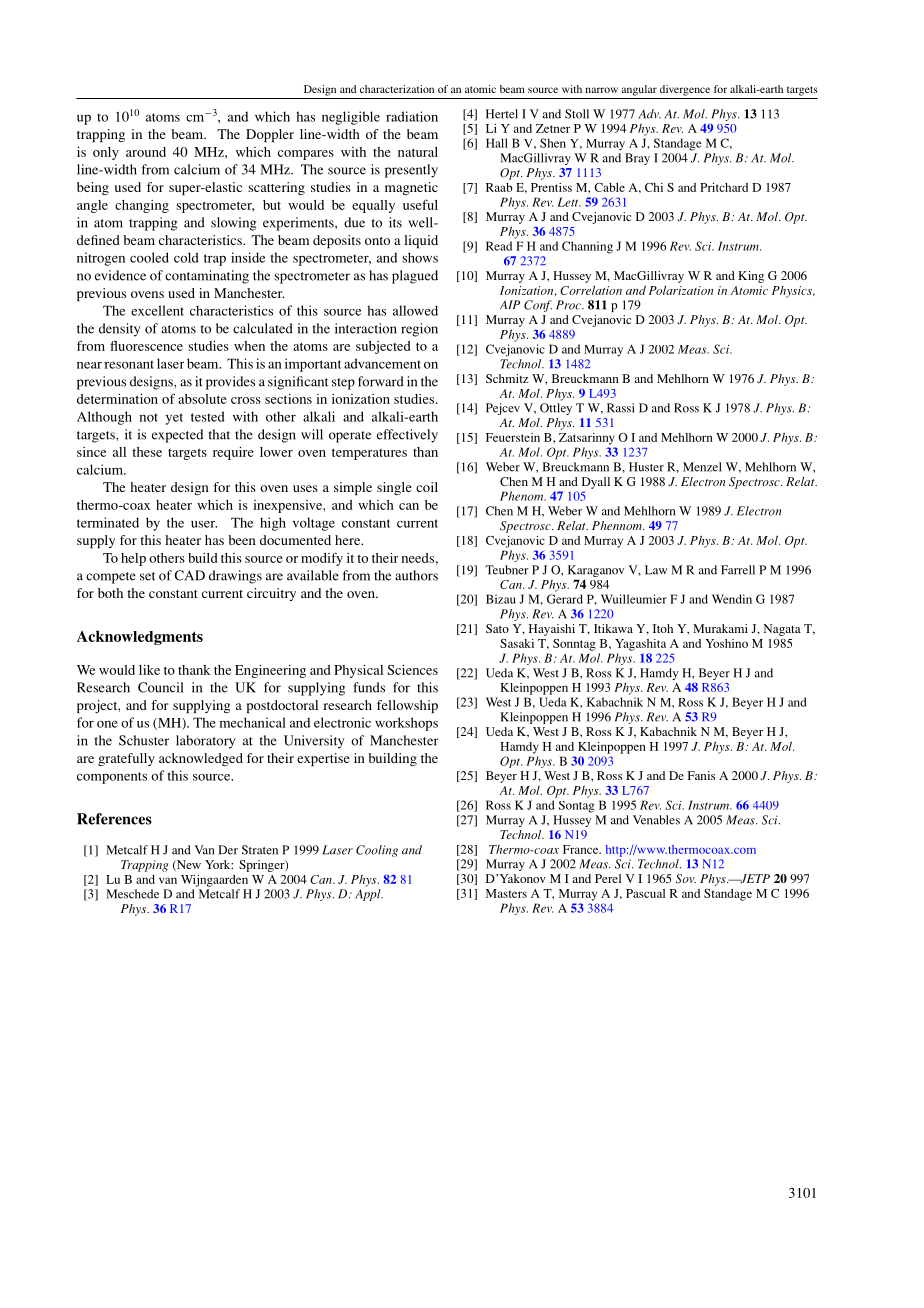 Image resolution: width=924 pixels, height=1308 pixels. What do you see at coordinates (412, 116) in the page?
I see `radiation` at bounding box center [412, 116].
